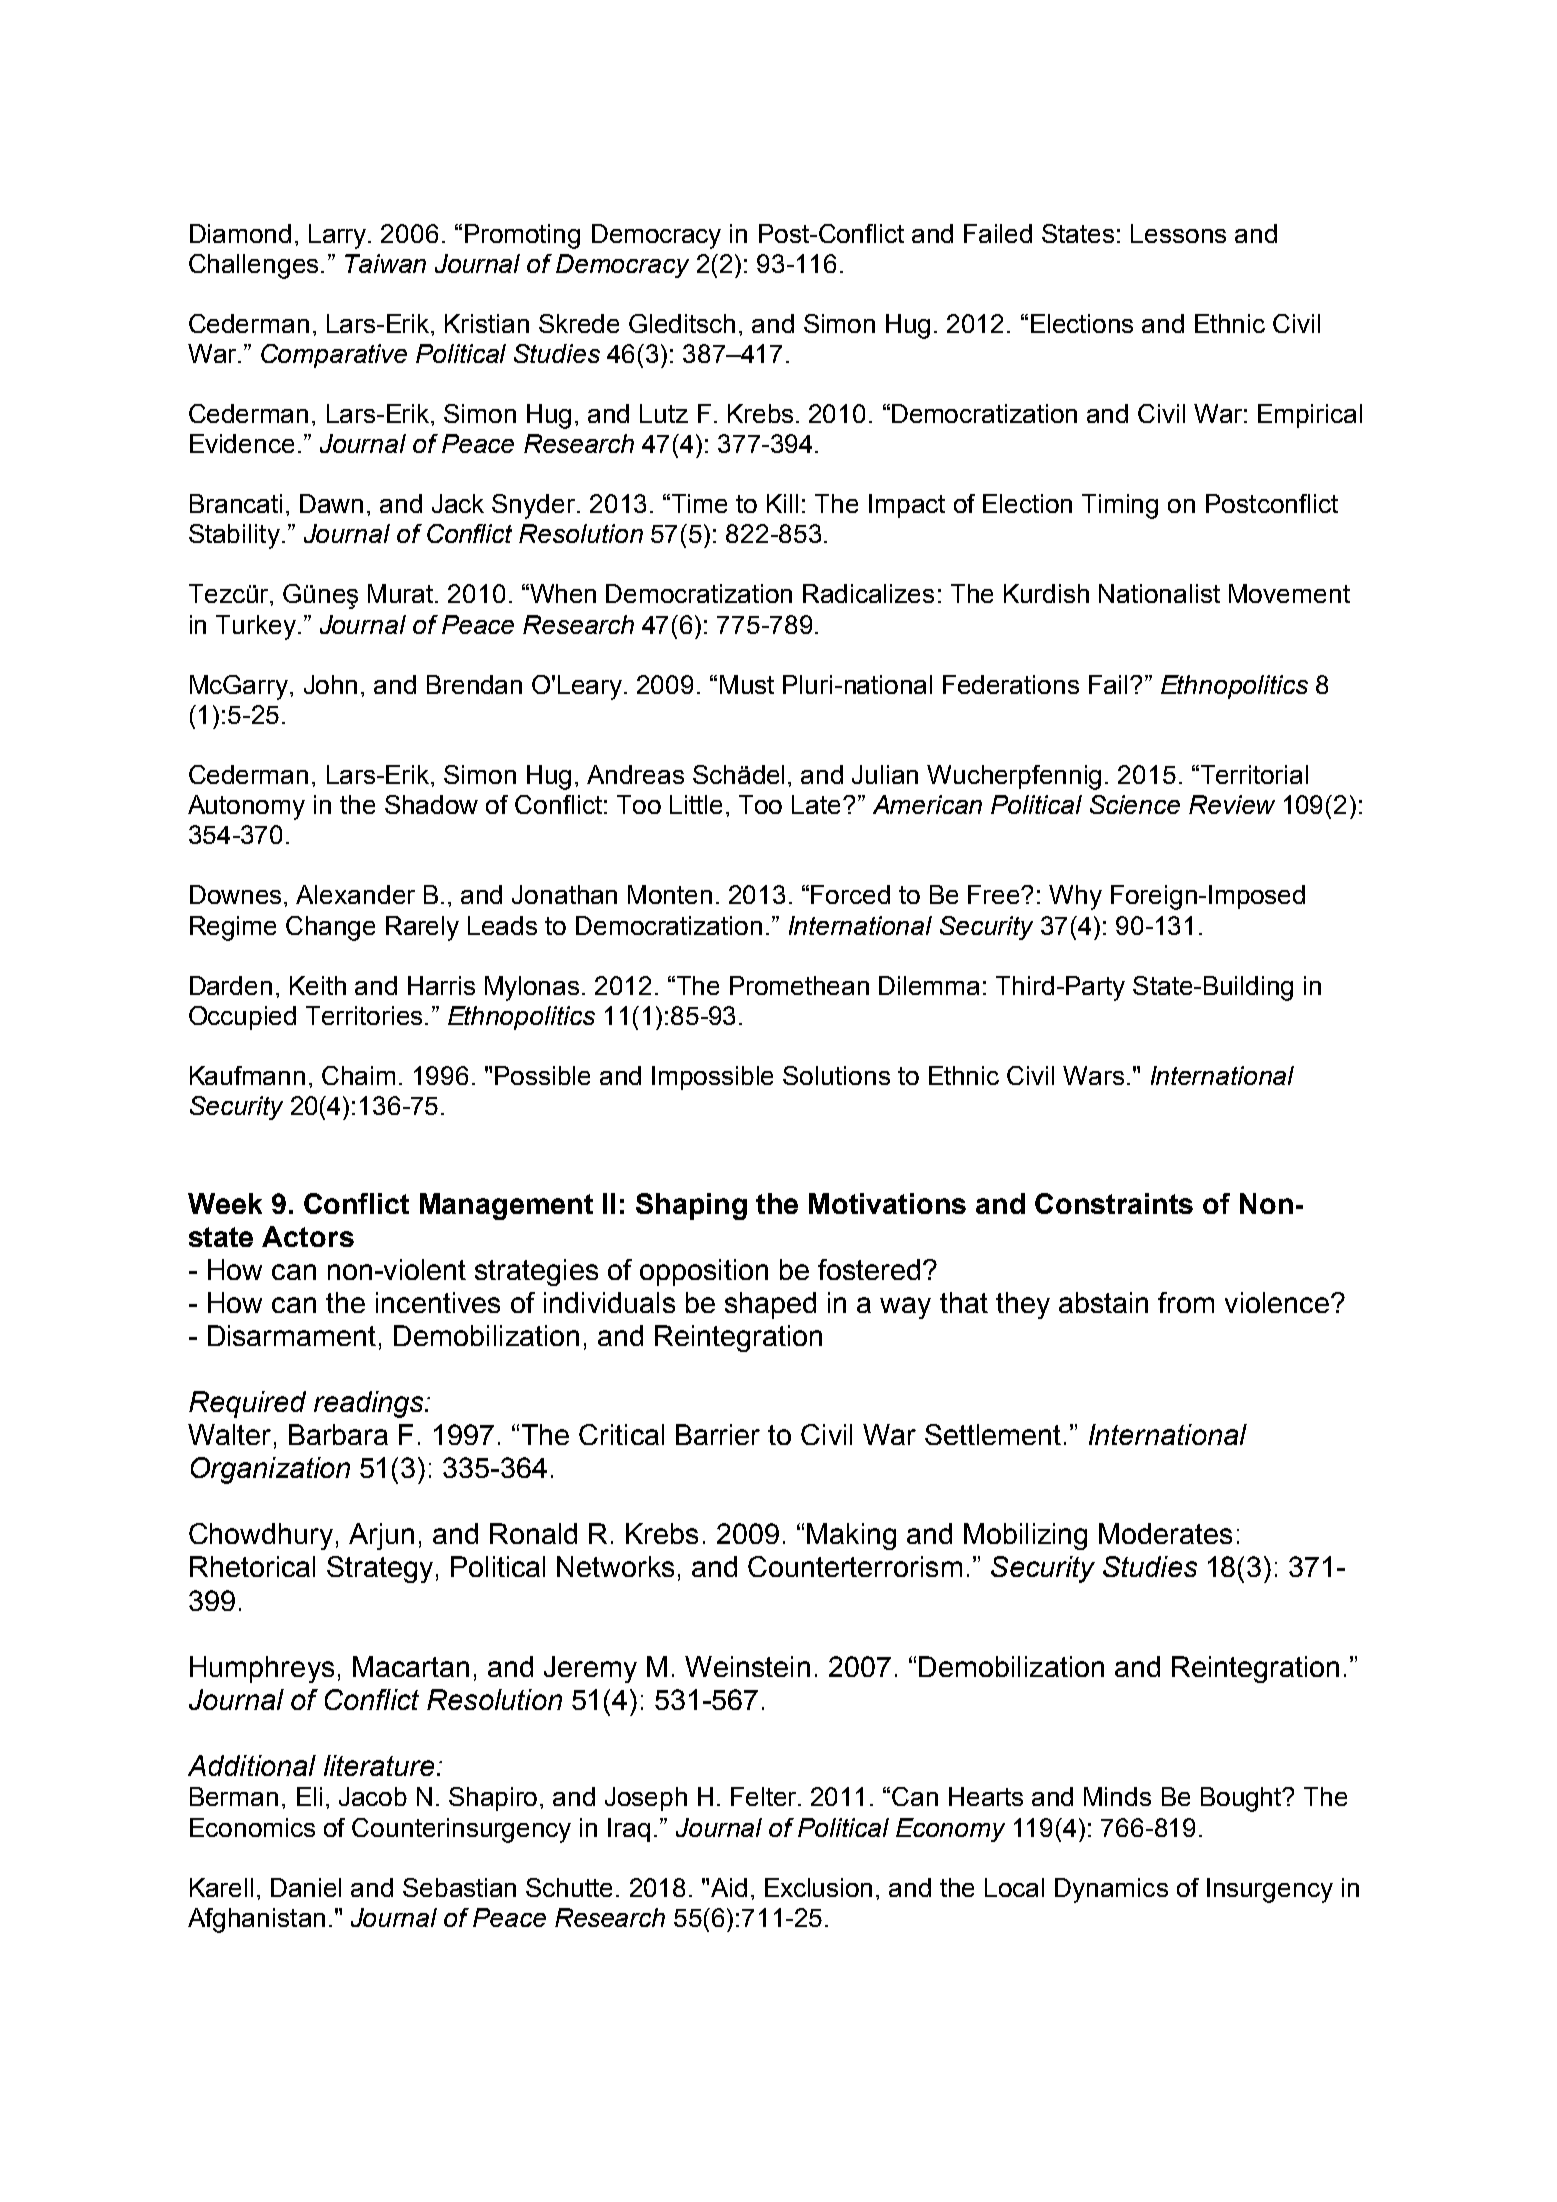  Describe the element at coordinates (818, 804) in the screenshot. I see `Late` at that location.
